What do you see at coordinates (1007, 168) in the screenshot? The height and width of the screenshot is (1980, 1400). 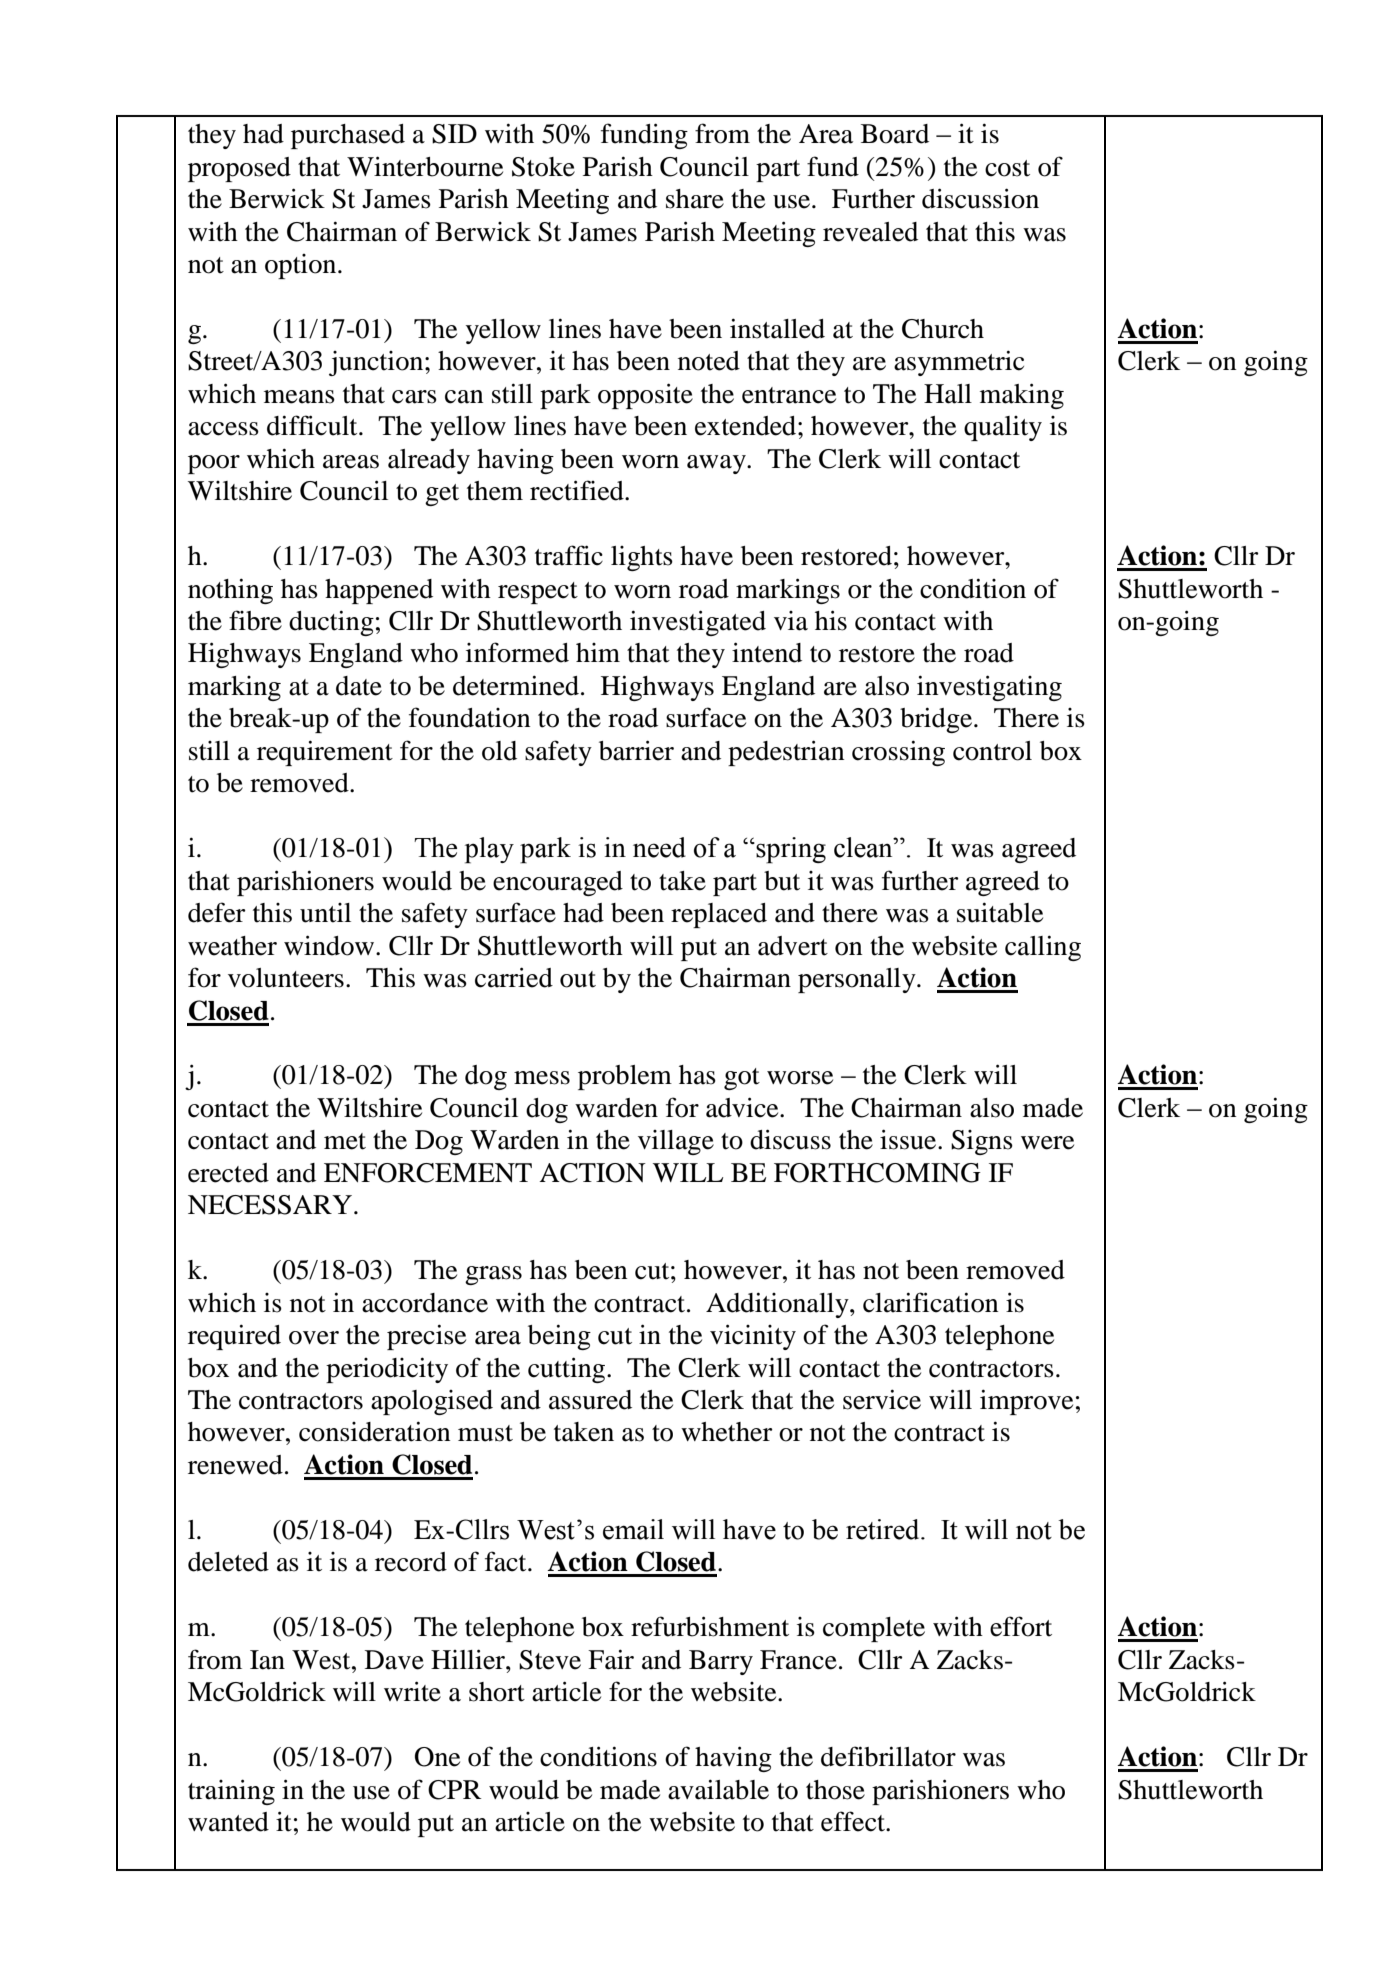 I see `cost` at bounding box center [1007, 168].
